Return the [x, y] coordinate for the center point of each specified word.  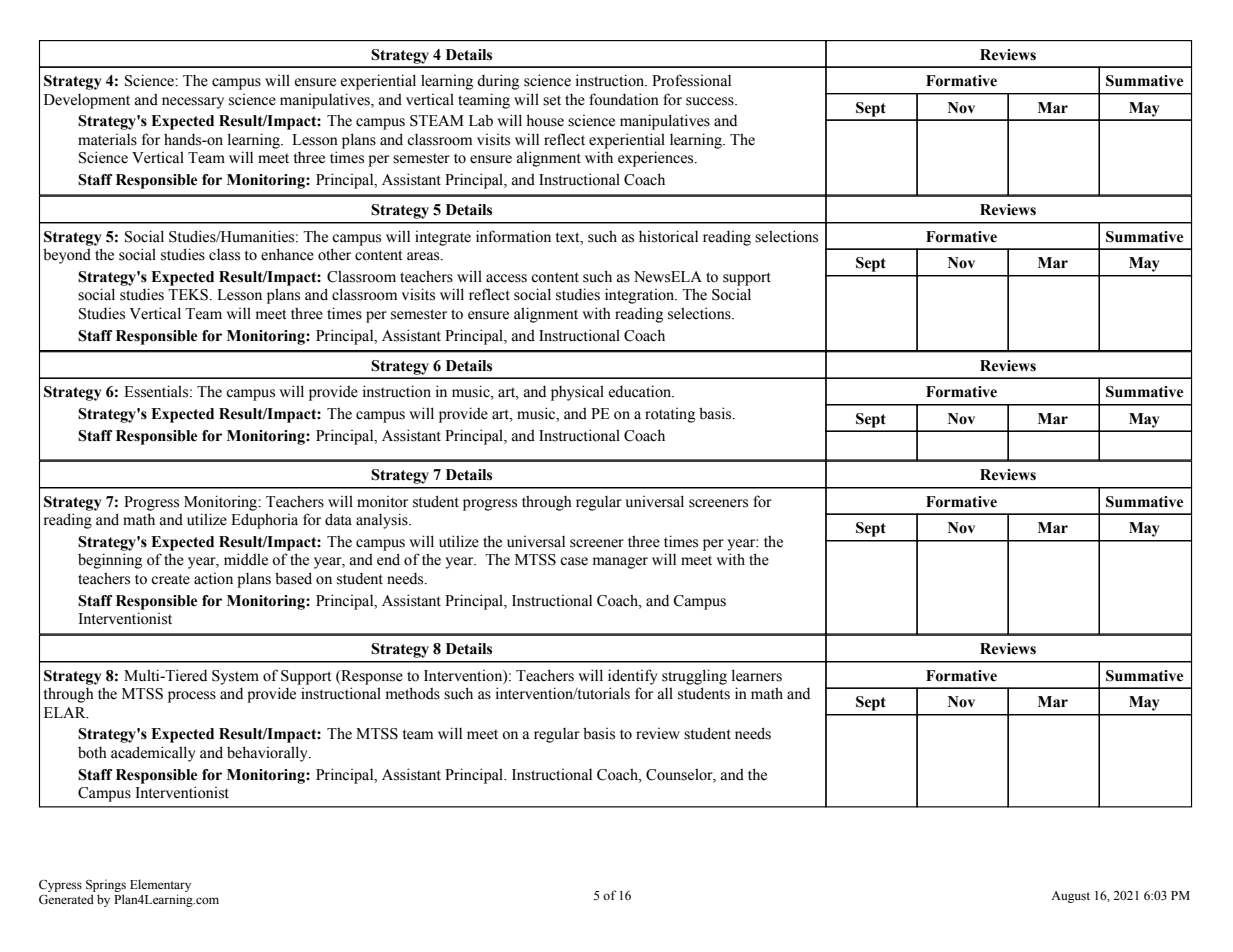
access [506, 278]
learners [757, 675]
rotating [670, 415]
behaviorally [268, 754]
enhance [287, 254]
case [574, 561]
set [552, 100]
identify [633, 677]
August [1070, 897]
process [192, 697]
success [711, 101]
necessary [193, 103]
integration [641, 296]
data [338, 519]
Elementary [160, 887]
